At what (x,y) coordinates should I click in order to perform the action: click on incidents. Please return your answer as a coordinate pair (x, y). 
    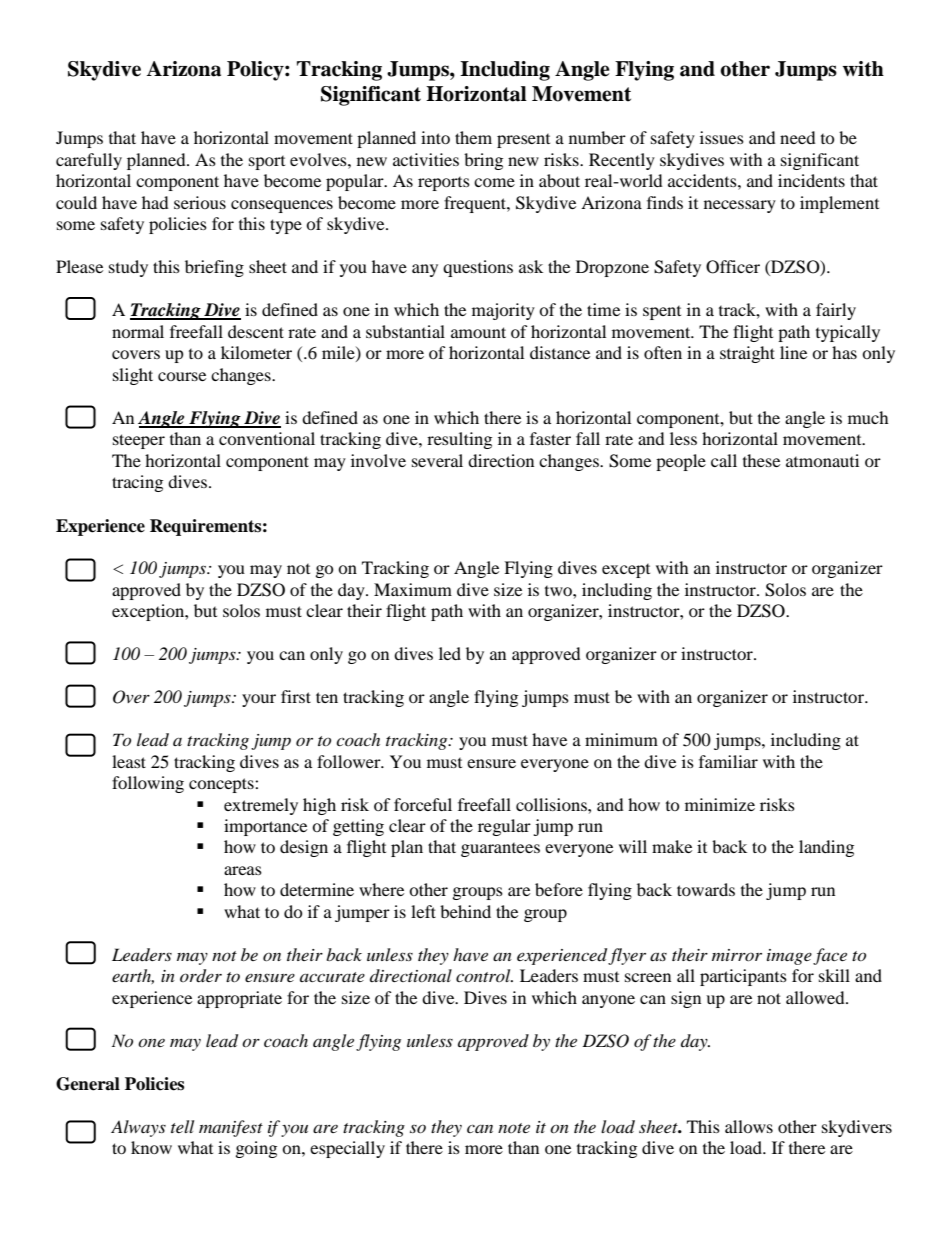
    Looking at the image, I should click on (811, 180).
